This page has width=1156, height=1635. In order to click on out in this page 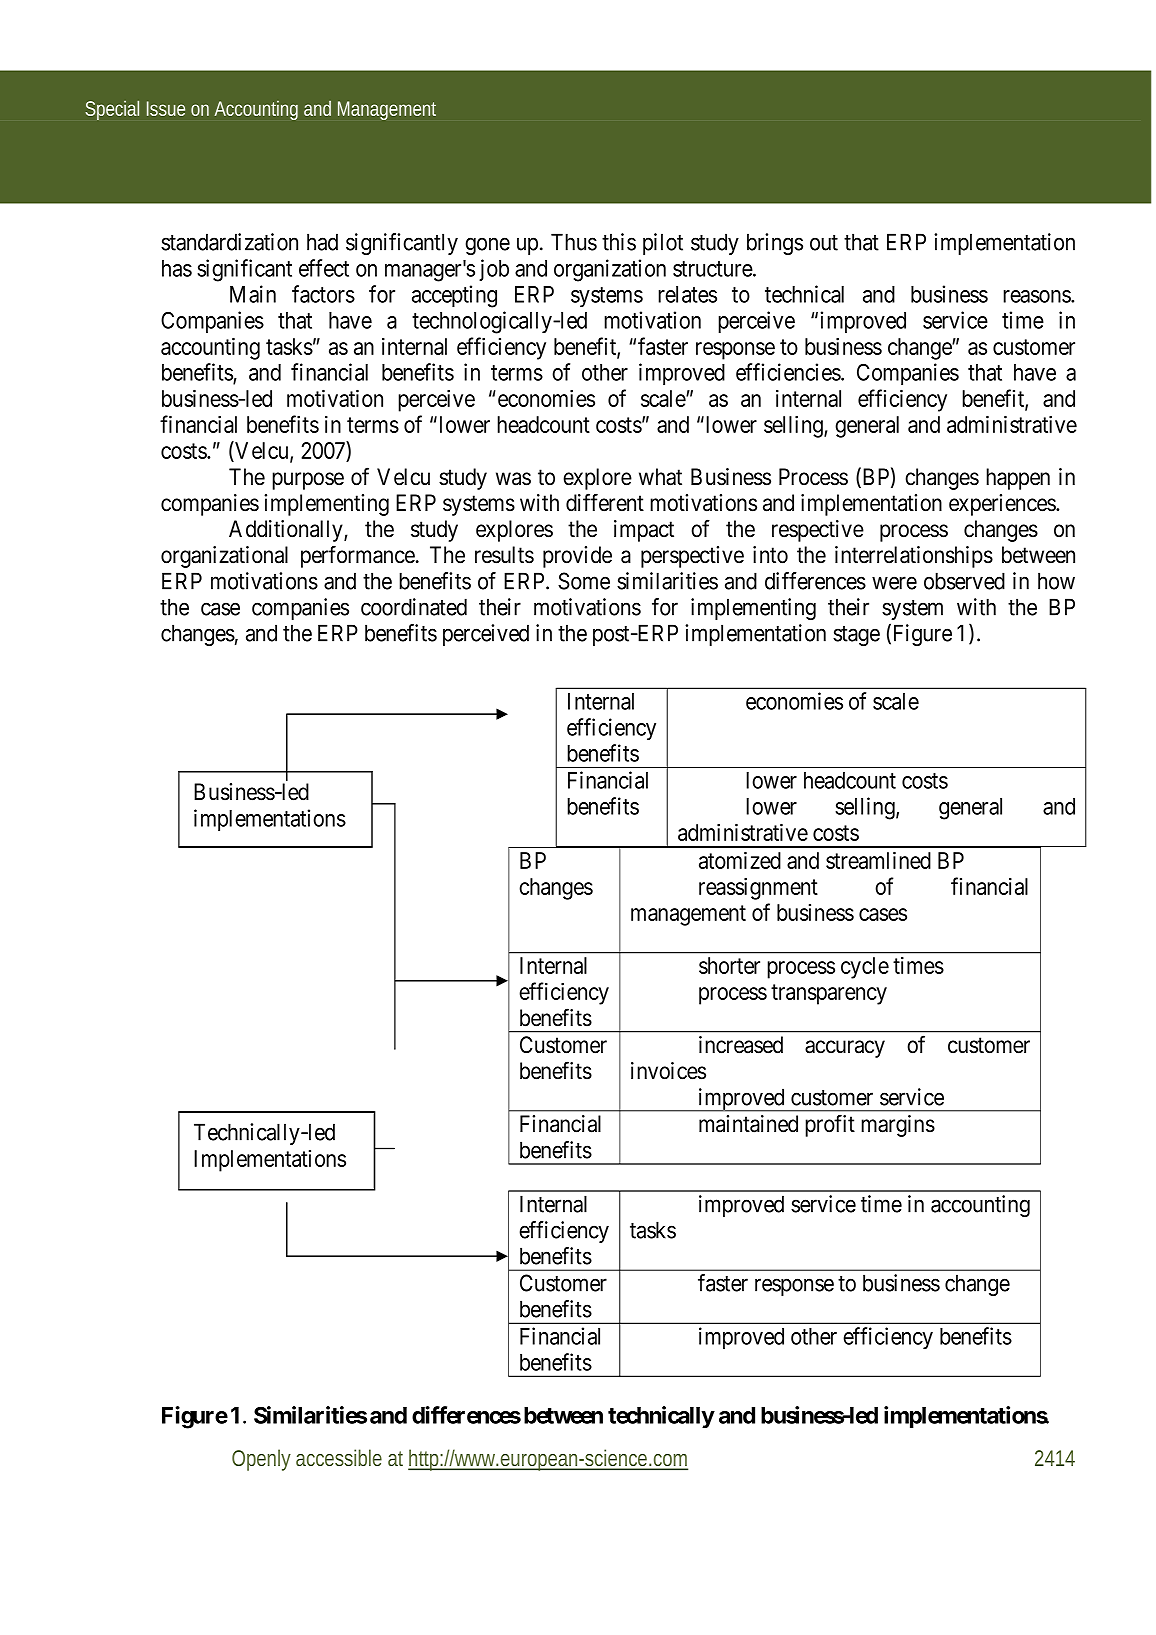, I will do `click(824, 243)`.
